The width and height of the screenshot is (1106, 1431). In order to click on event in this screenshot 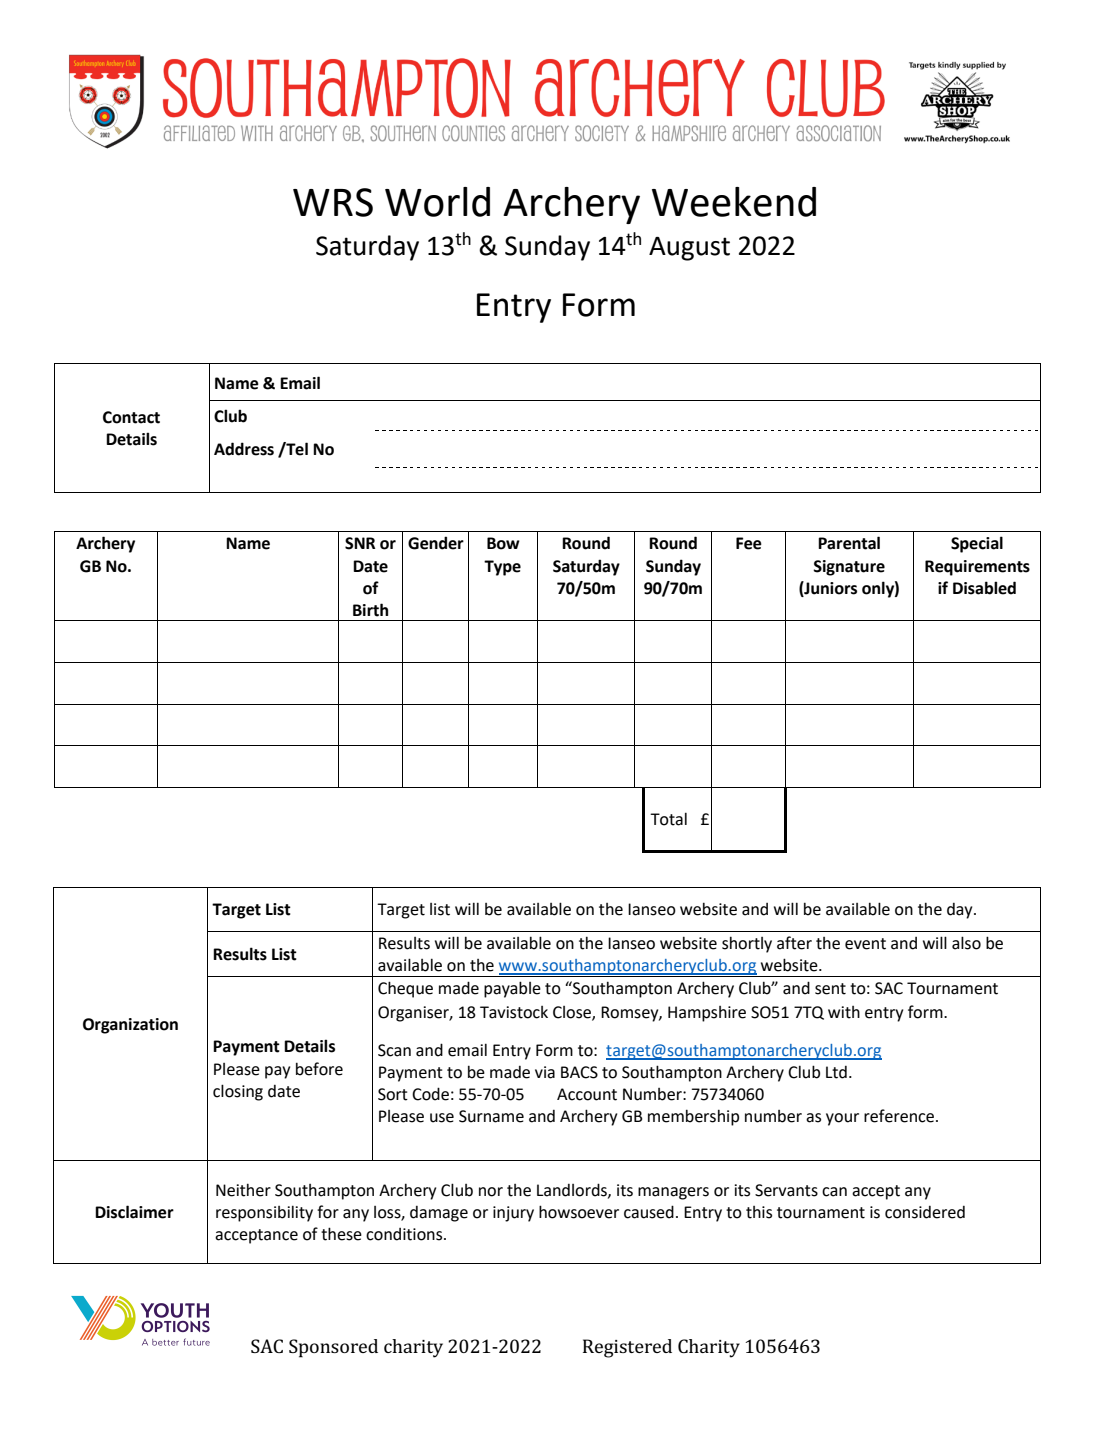, I will do `click(865, 944)`.
